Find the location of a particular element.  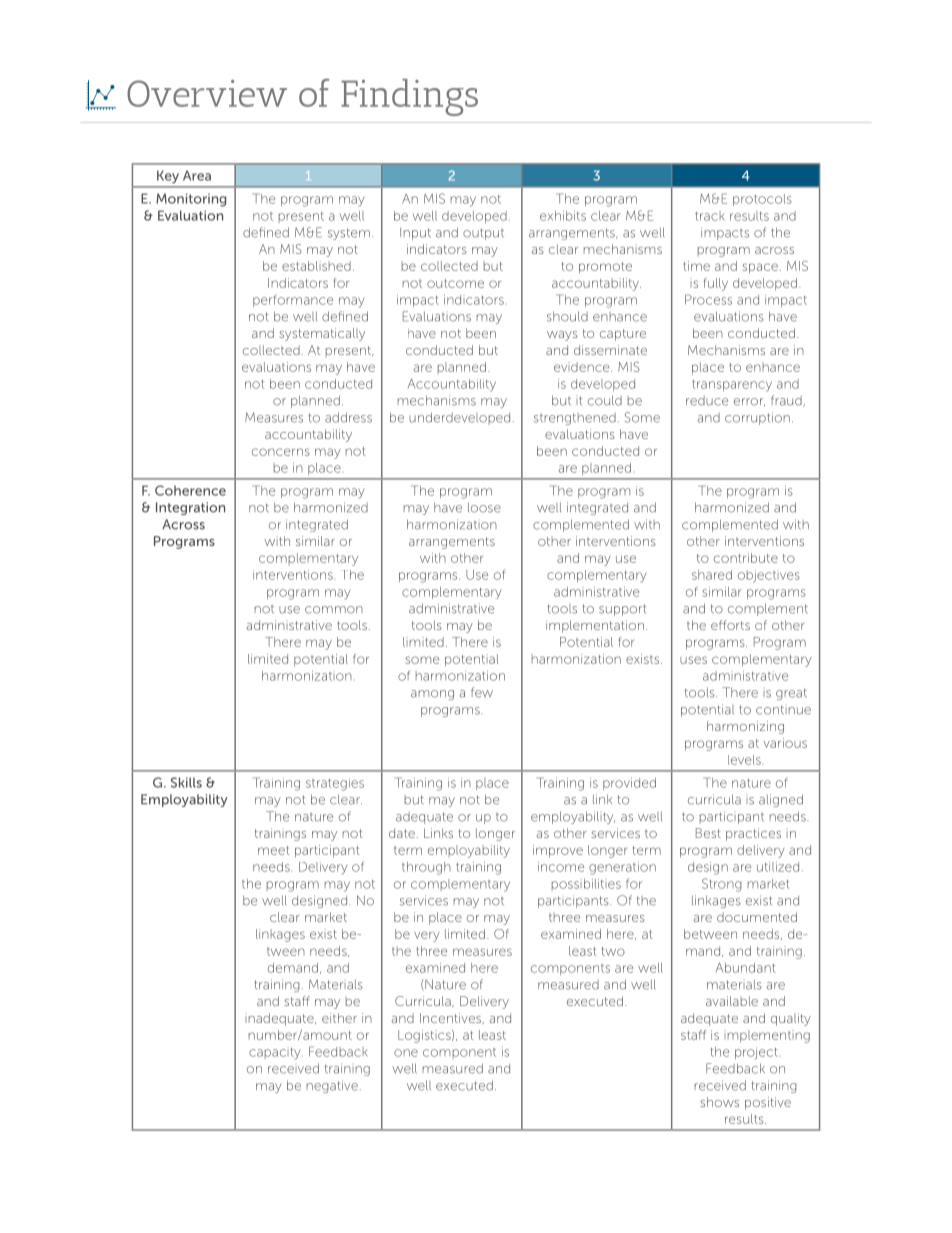

Findings is located at coordinates (409, 97).
